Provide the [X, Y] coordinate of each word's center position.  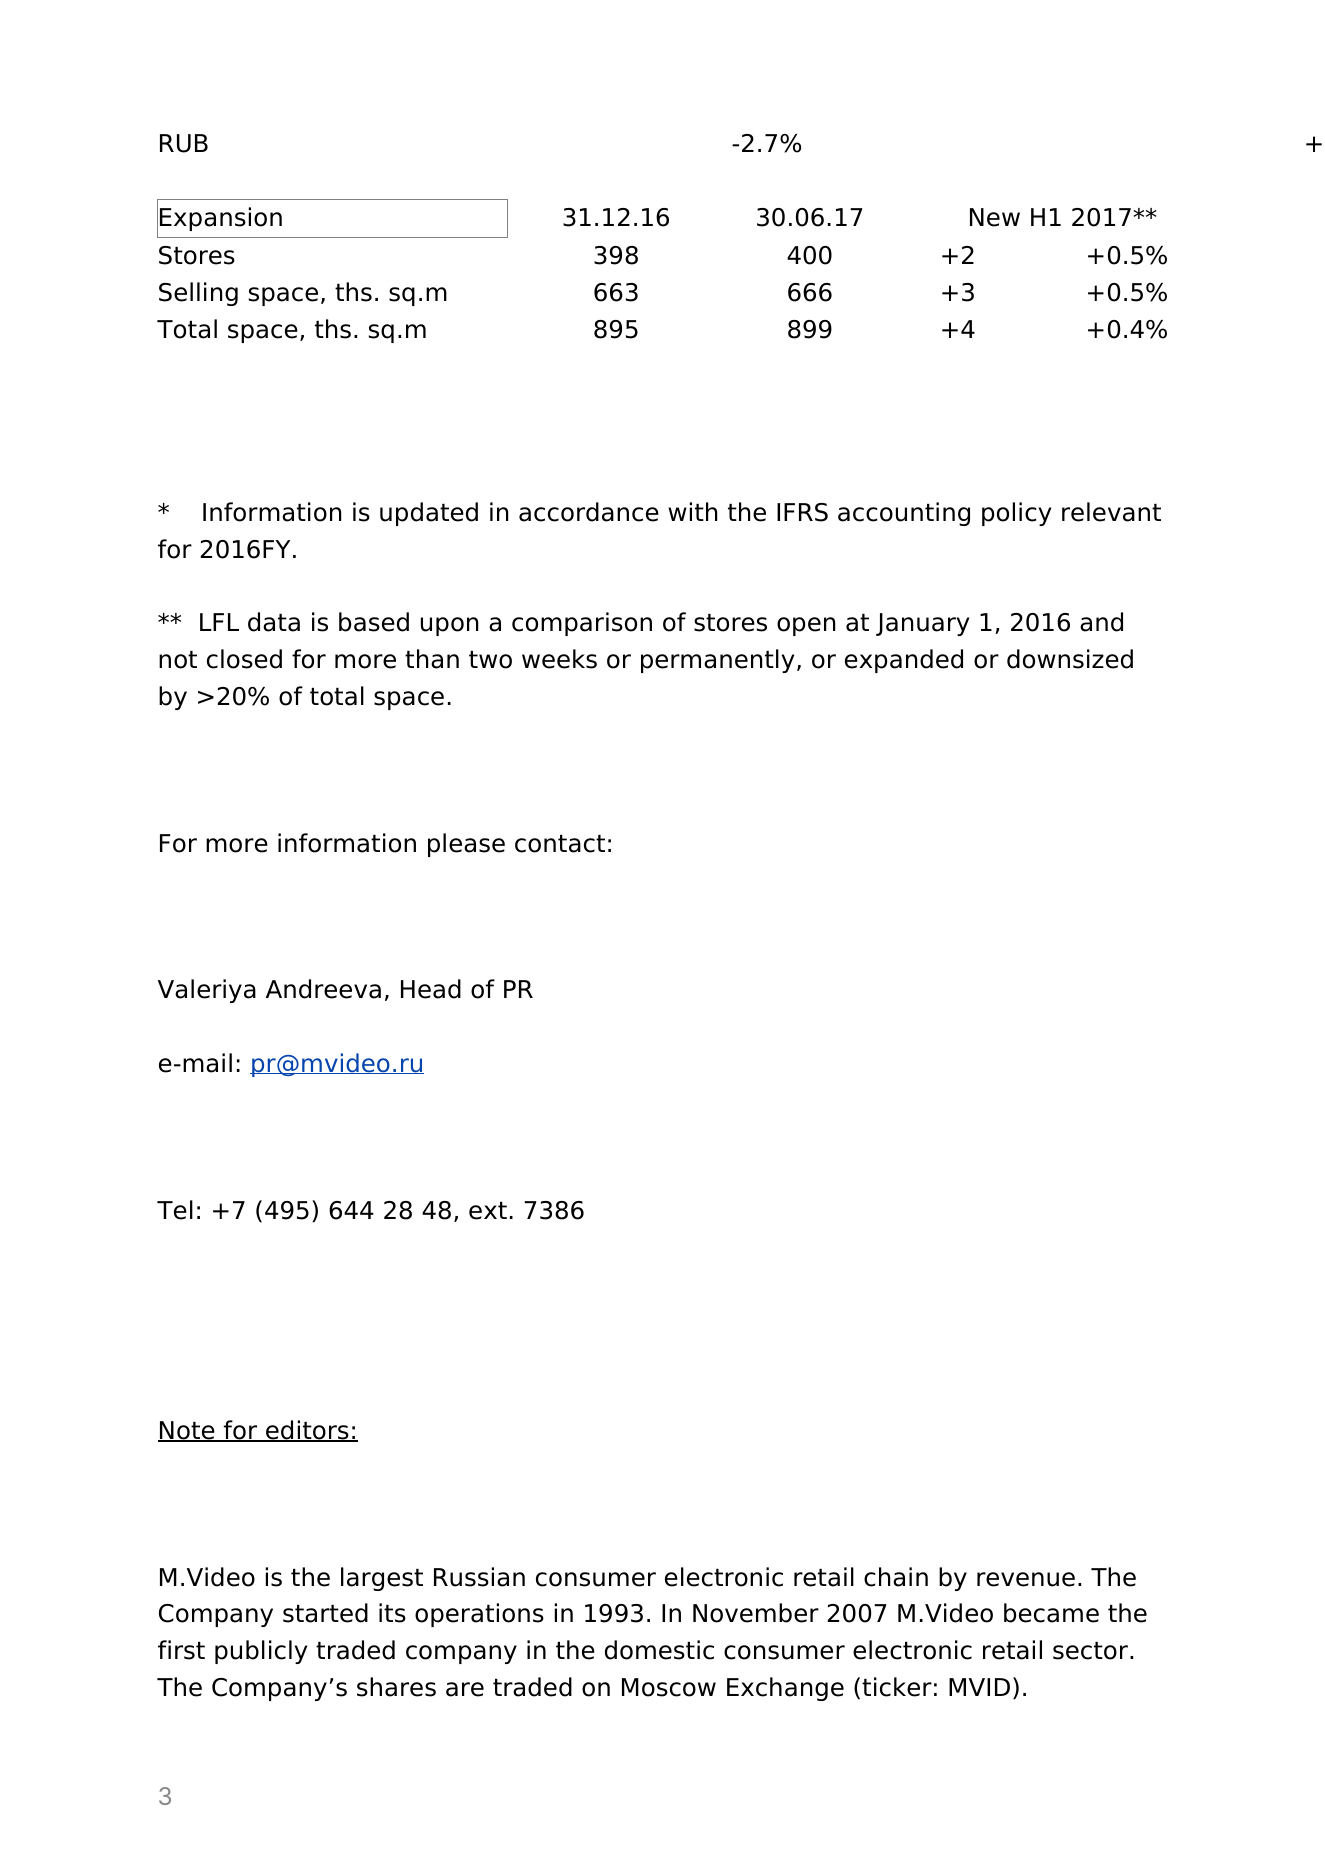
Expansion [221, 219]
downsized [1070, 659]
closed [244, 659]
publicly [261, 1652]
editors [307, 1431]
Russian [479, 1577]
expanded [904, 661]
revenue [1026, 1579]
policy [1016, 514]
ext [488, 1211]
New [995, 217]
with [692, 511]
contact [560, 844]
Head [431, 989]
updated [429, 514]
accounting [904, 514]
